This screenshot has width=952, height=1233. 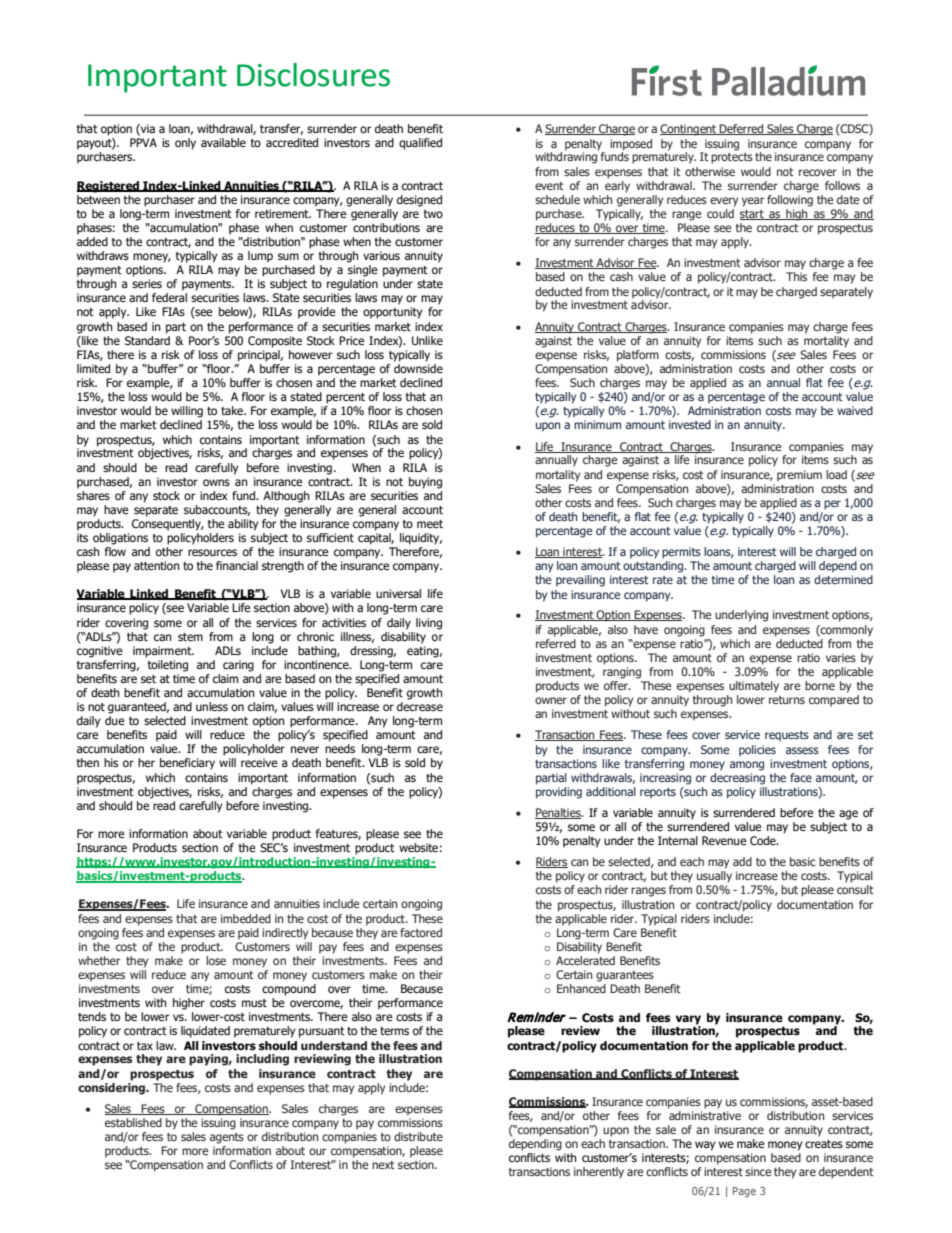 What do you see at coordinates (223, 142) in the screenshot?
I see `available` at bounding box center [223, 142].
